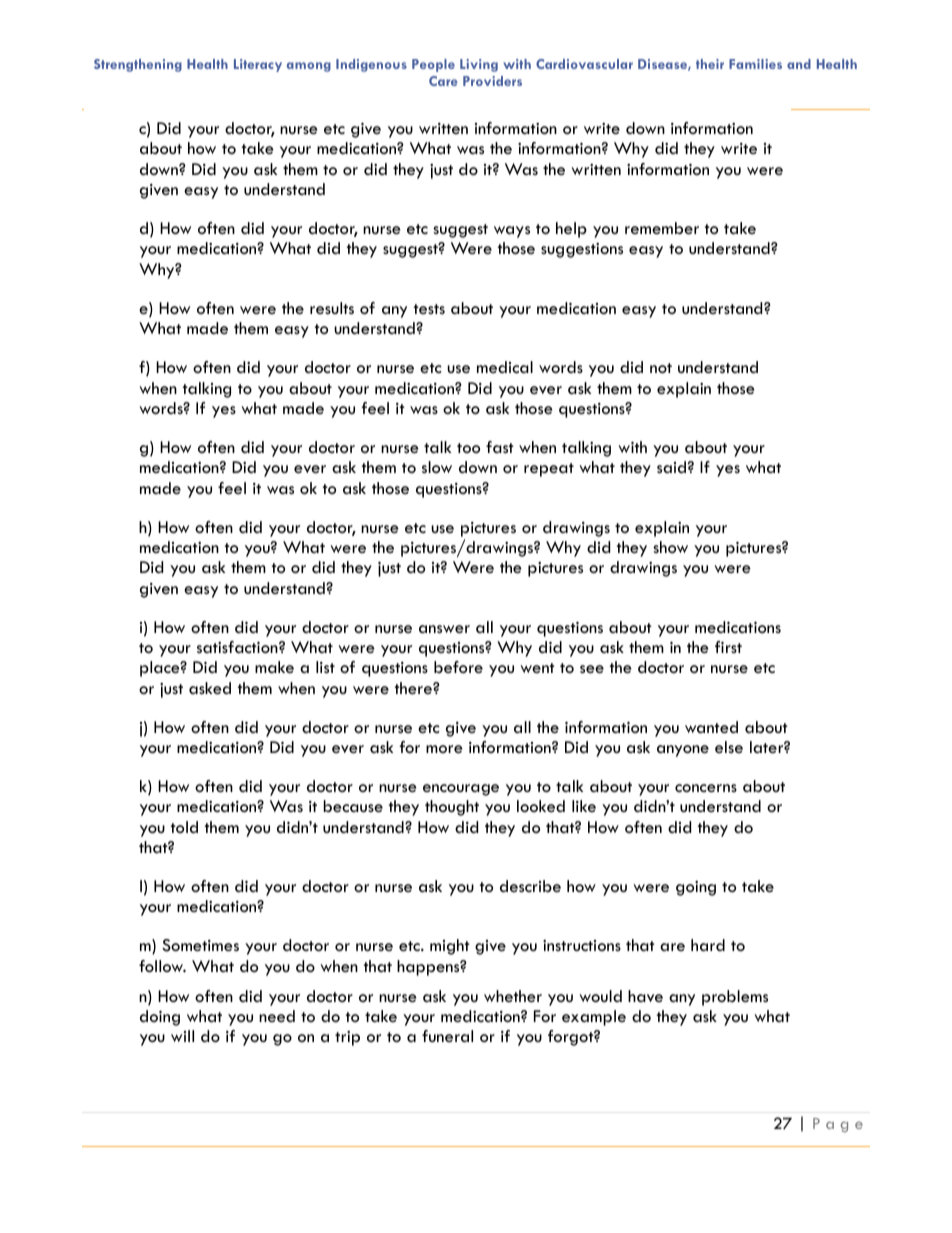 Image resolution: width=952 pixels, height=1233 pixels. What do you see at coordinates (711, 727) in the screenshot?
I see `wanted` at bounding box center [711, 727].
